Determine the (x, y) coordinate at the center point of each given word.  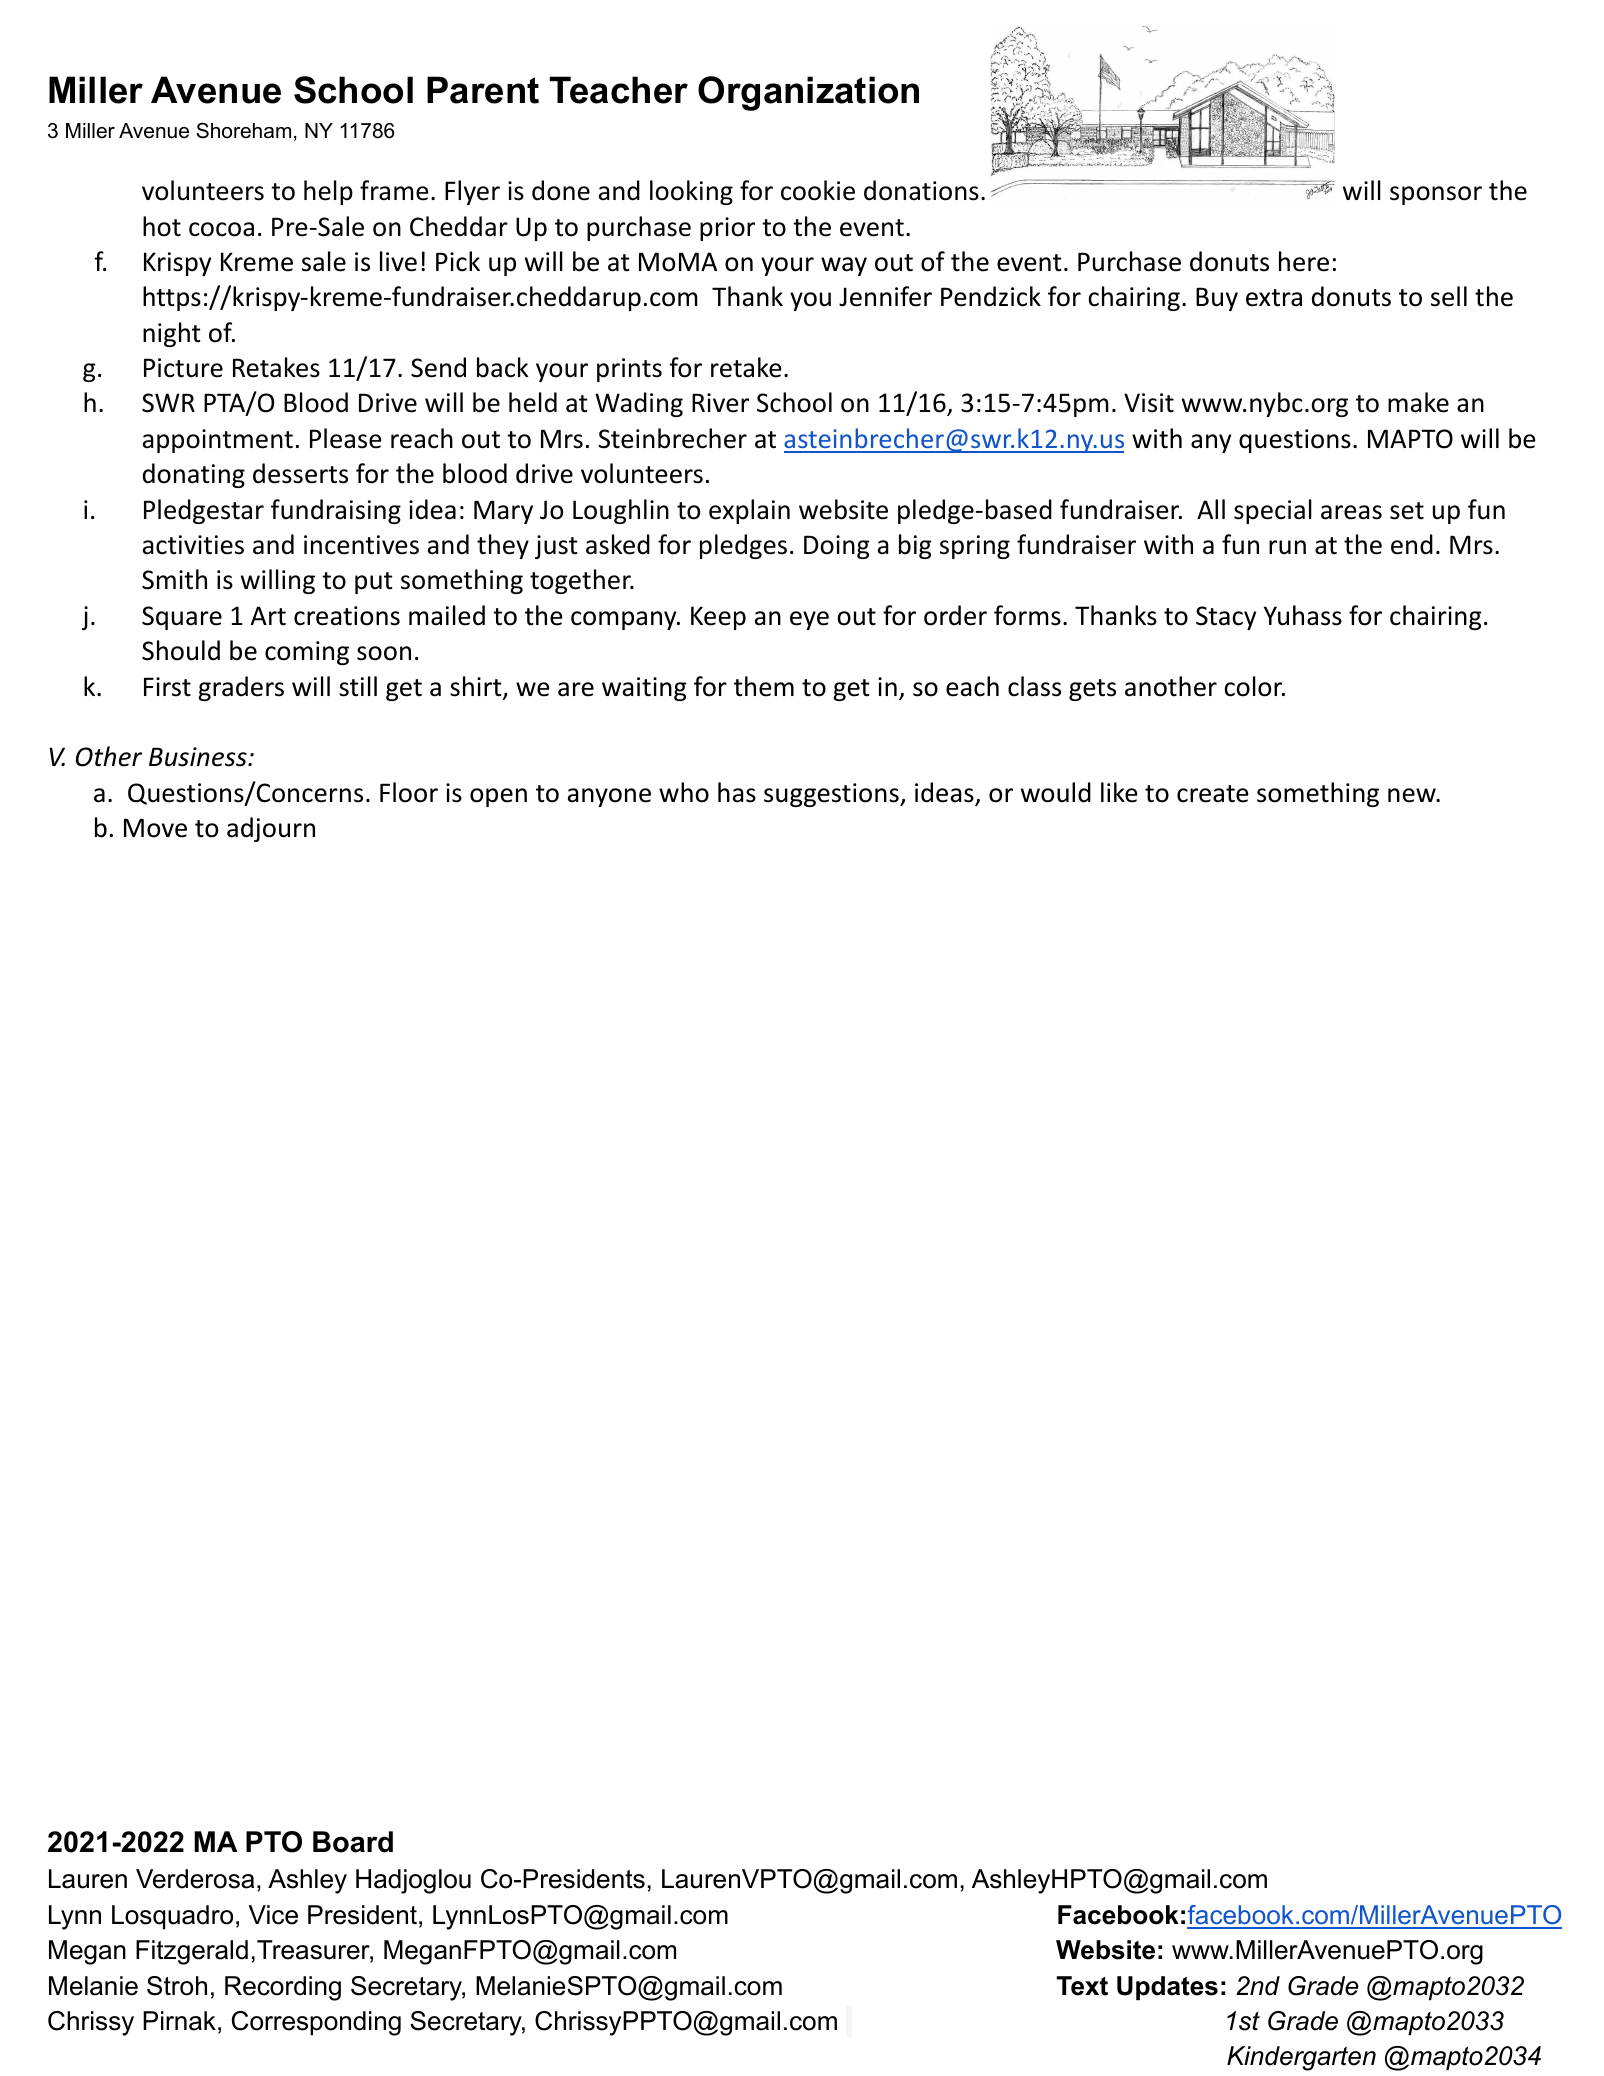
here (1304, 261)
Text (1082, 1986)
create (1213, 794)
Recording (283, 1988)
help (328, 192)
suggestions (832, 795)
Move (155, 828)
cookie (818, 190)
